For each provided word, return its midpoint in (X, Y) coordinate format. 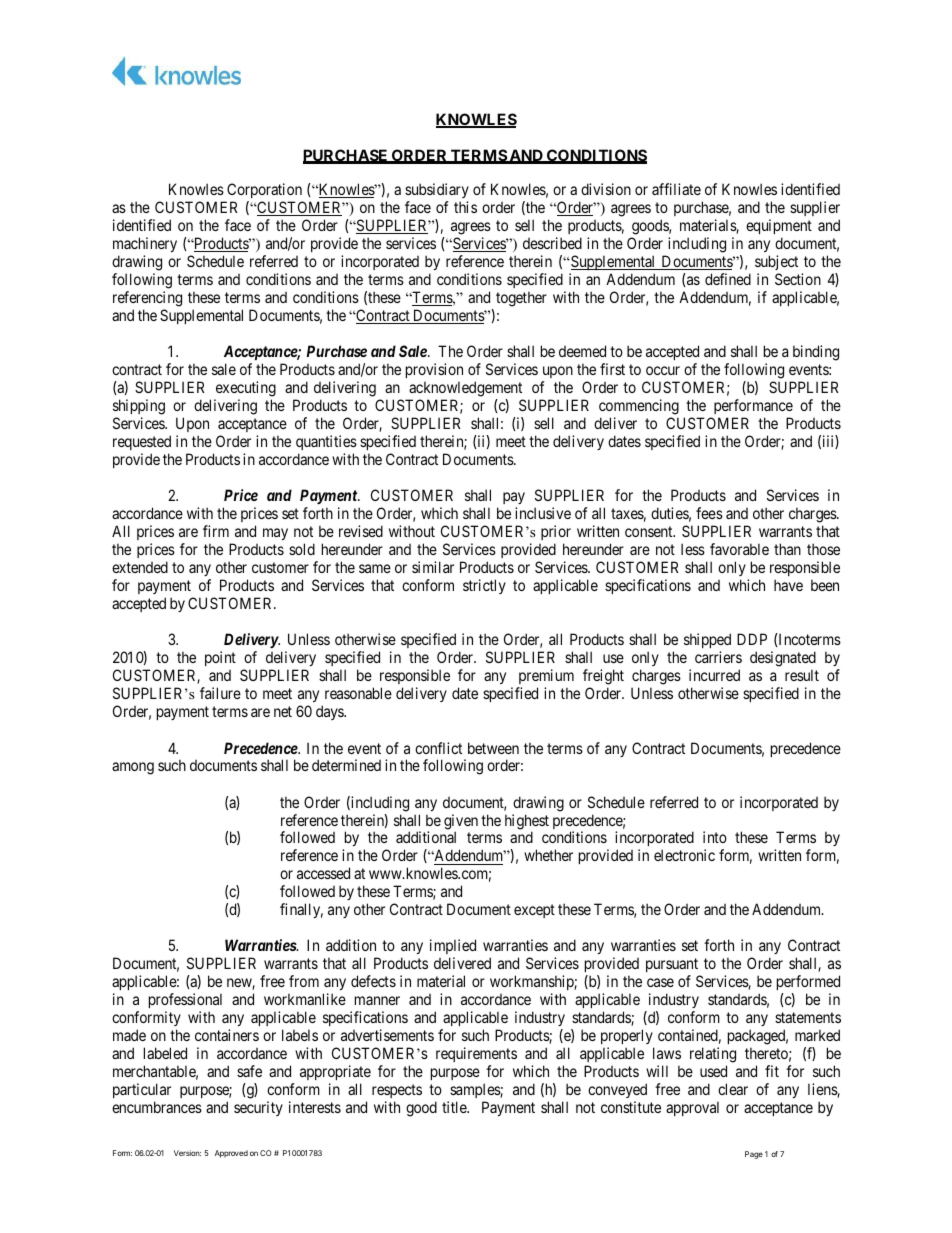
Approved (231, 1154)
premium (546, 676)
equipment (779, 228)
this (465, 207)
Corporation (264, 192)
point (220, 658)
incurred (714, 675)
